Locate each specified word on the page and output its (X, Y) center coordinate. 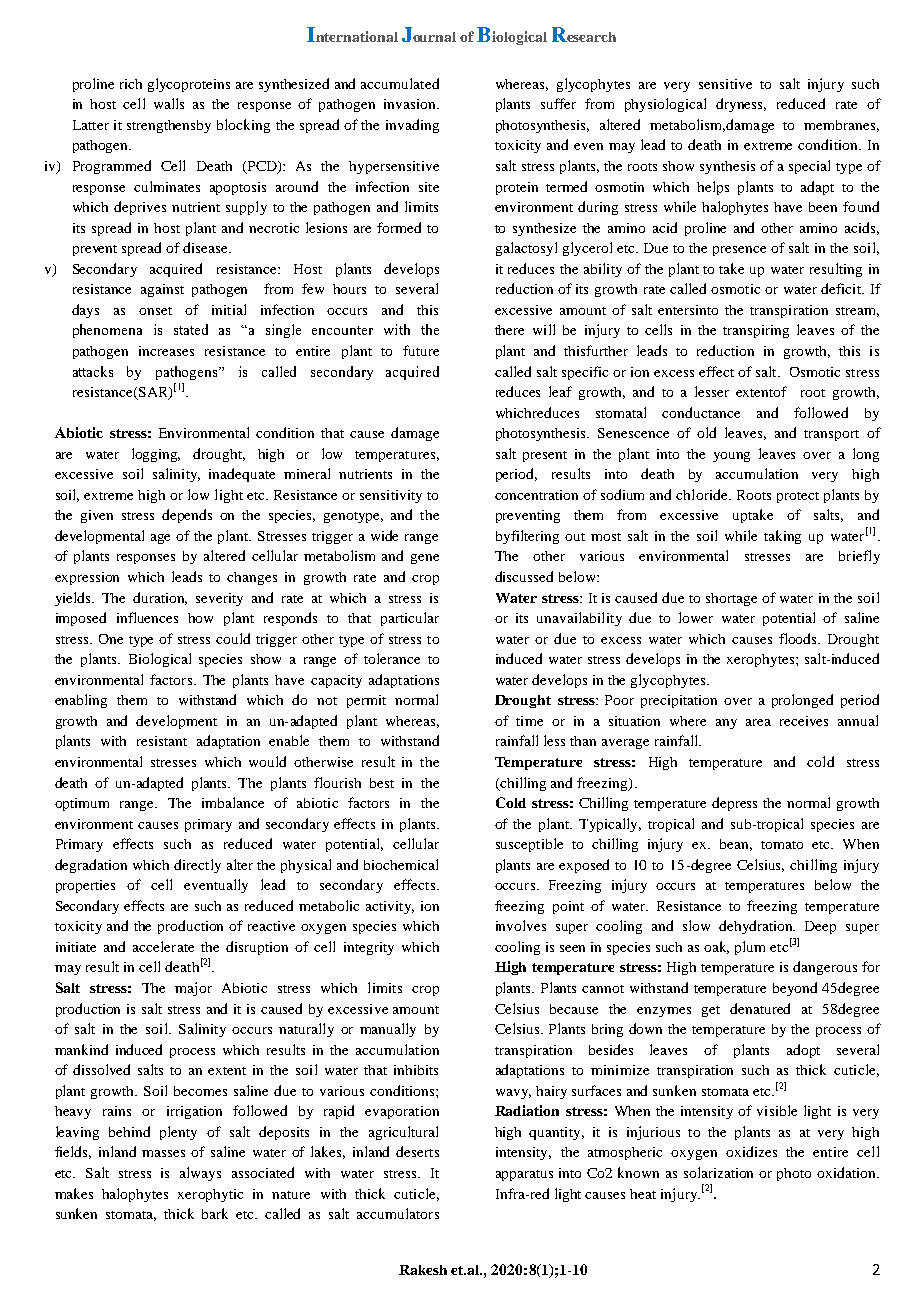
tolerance (392, 658)
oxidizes (751, 1151)
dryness (741, 105)
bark (215, 1213)
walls (169, 103)
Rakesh (423, 1270)
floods (799, 638)
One (111, 639)
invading (412, 126)
